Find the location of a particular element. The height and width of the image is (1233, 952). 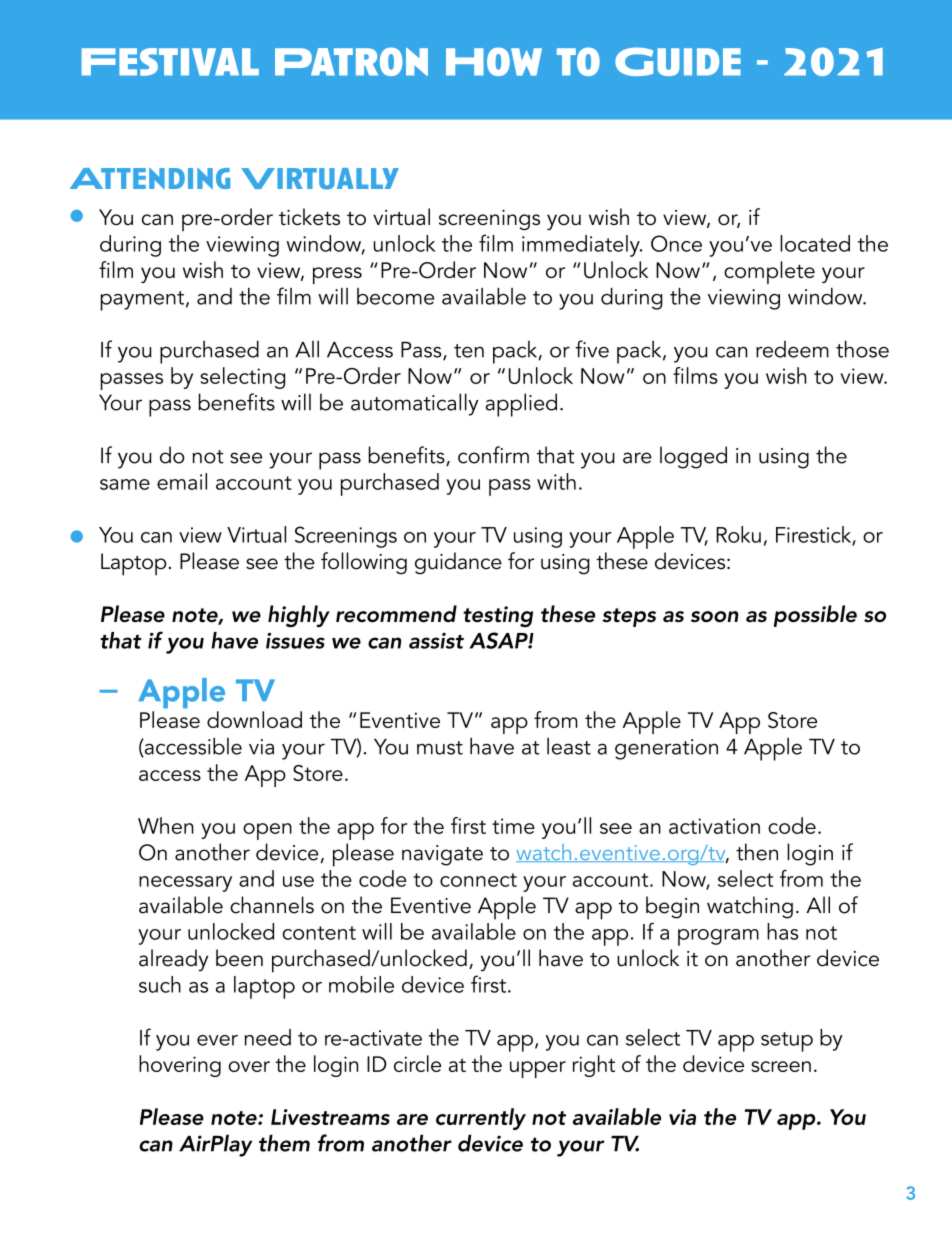

Festival is located at coordinates (170, 62).
